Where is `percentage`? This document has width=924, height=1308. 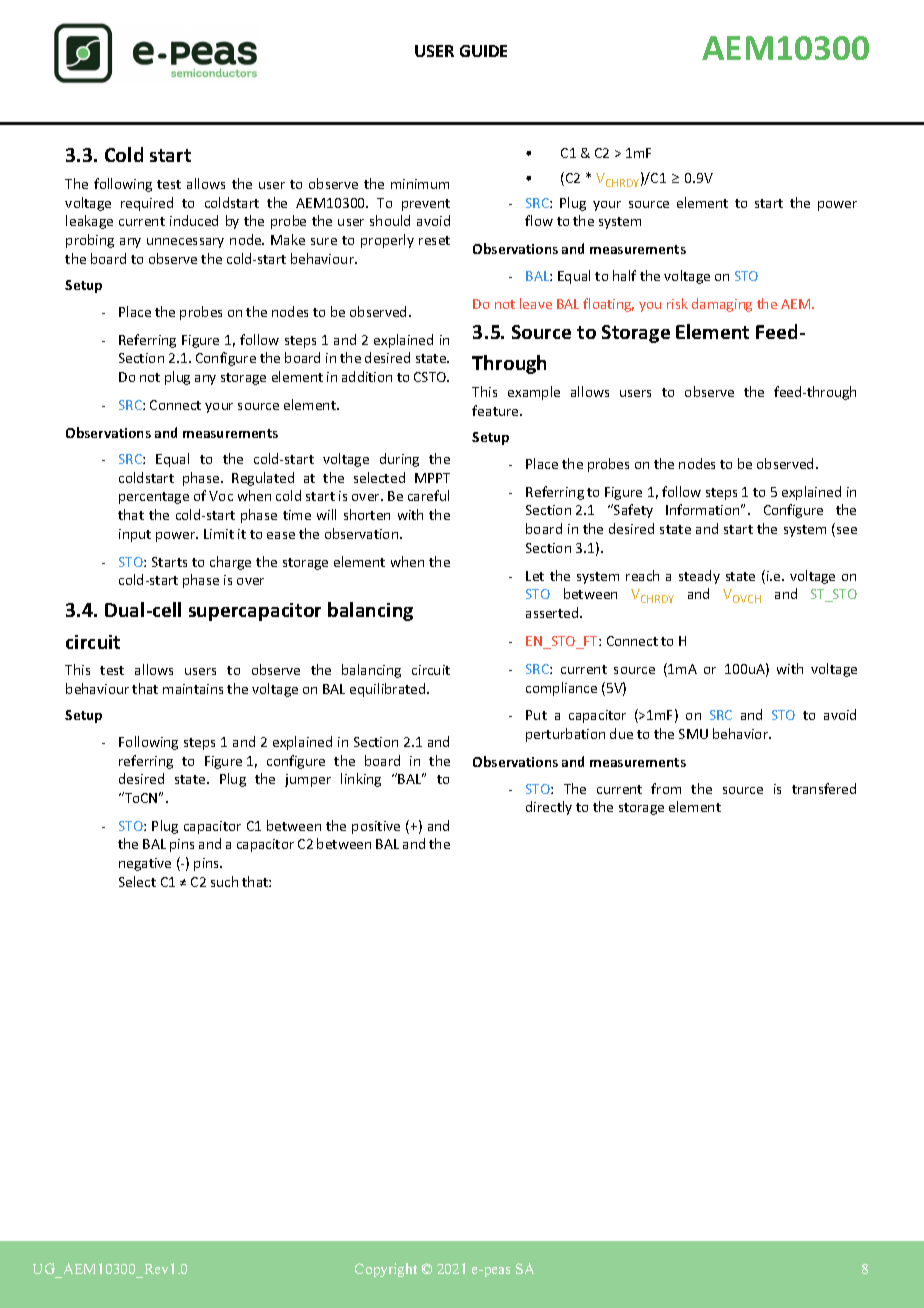 percentage is located at coordinates (154, 498).
